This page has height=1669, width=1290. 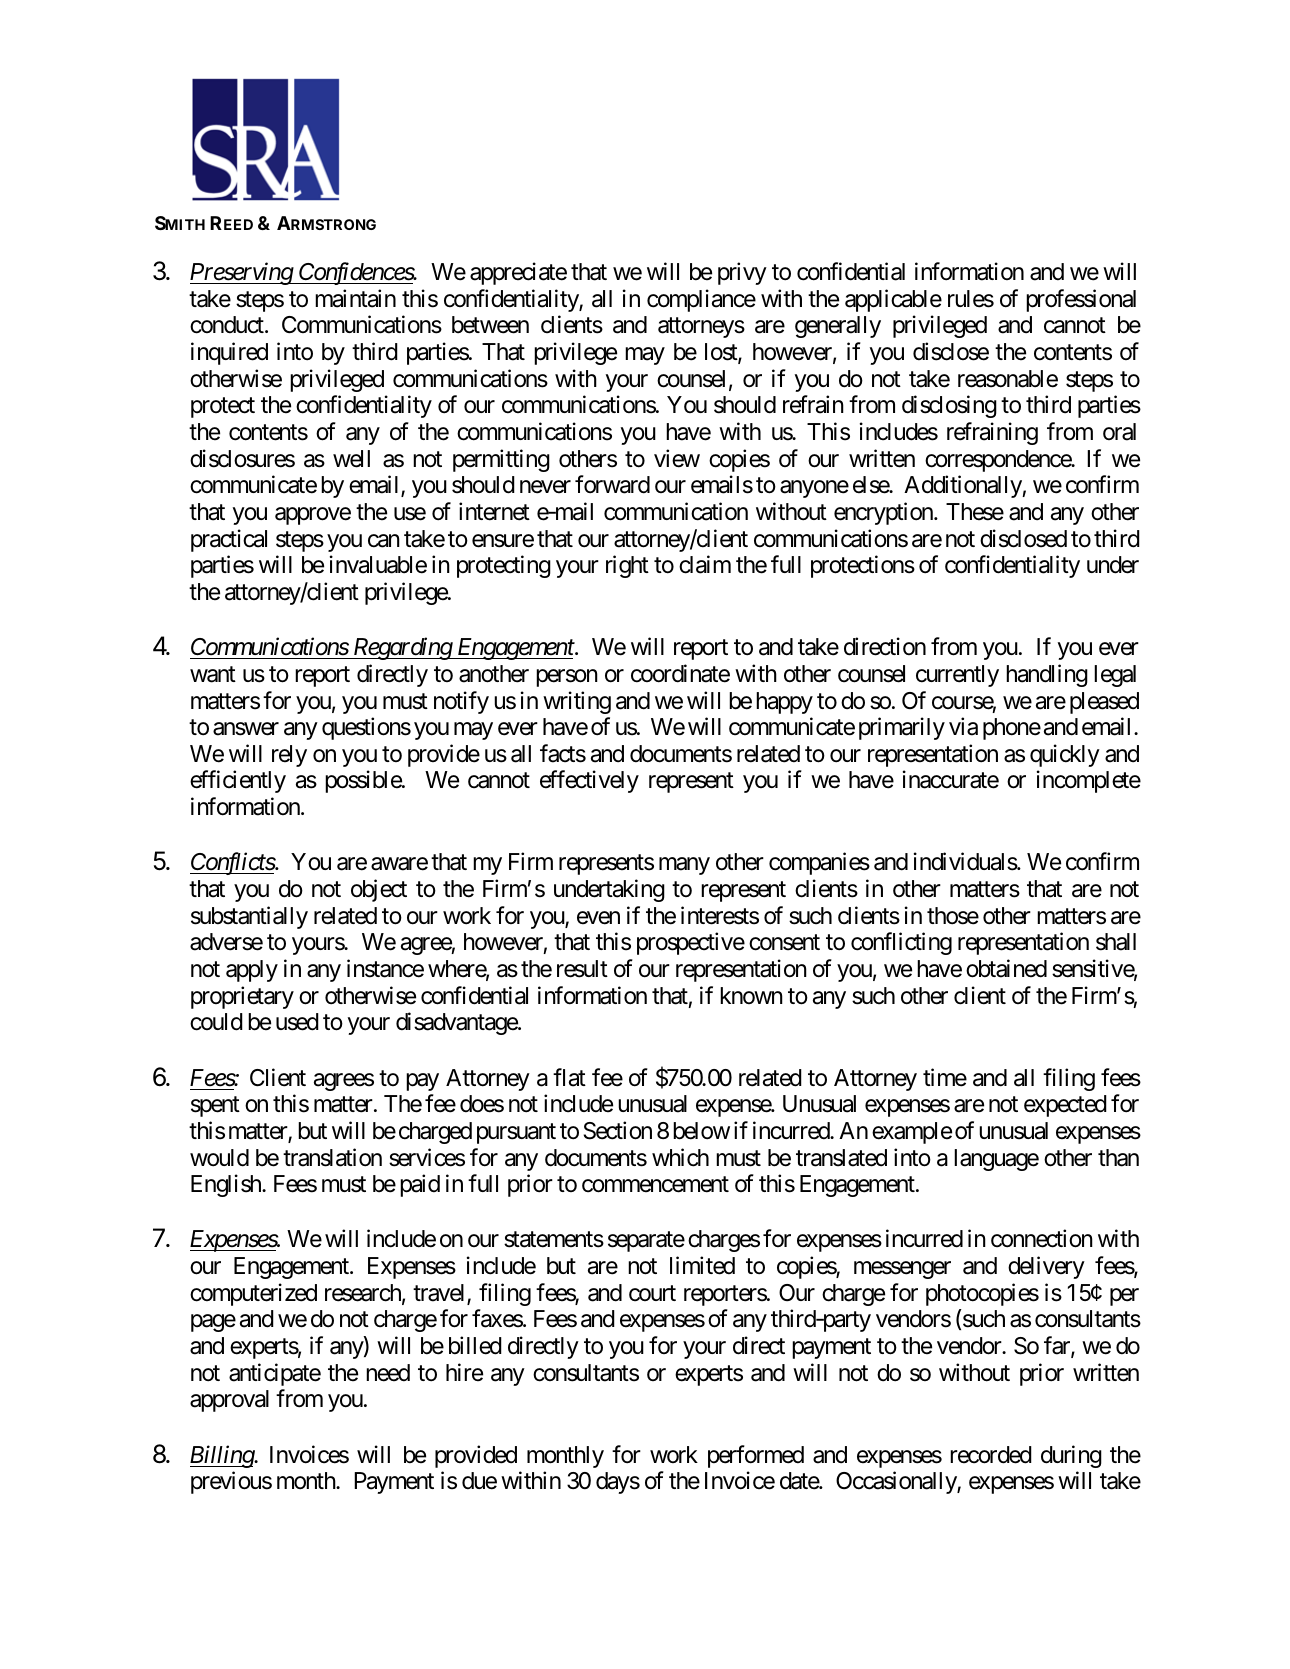 What do you see at coordinates (1081, 300) in the page?
I see `professional` at bounding box center [1081, 300].
